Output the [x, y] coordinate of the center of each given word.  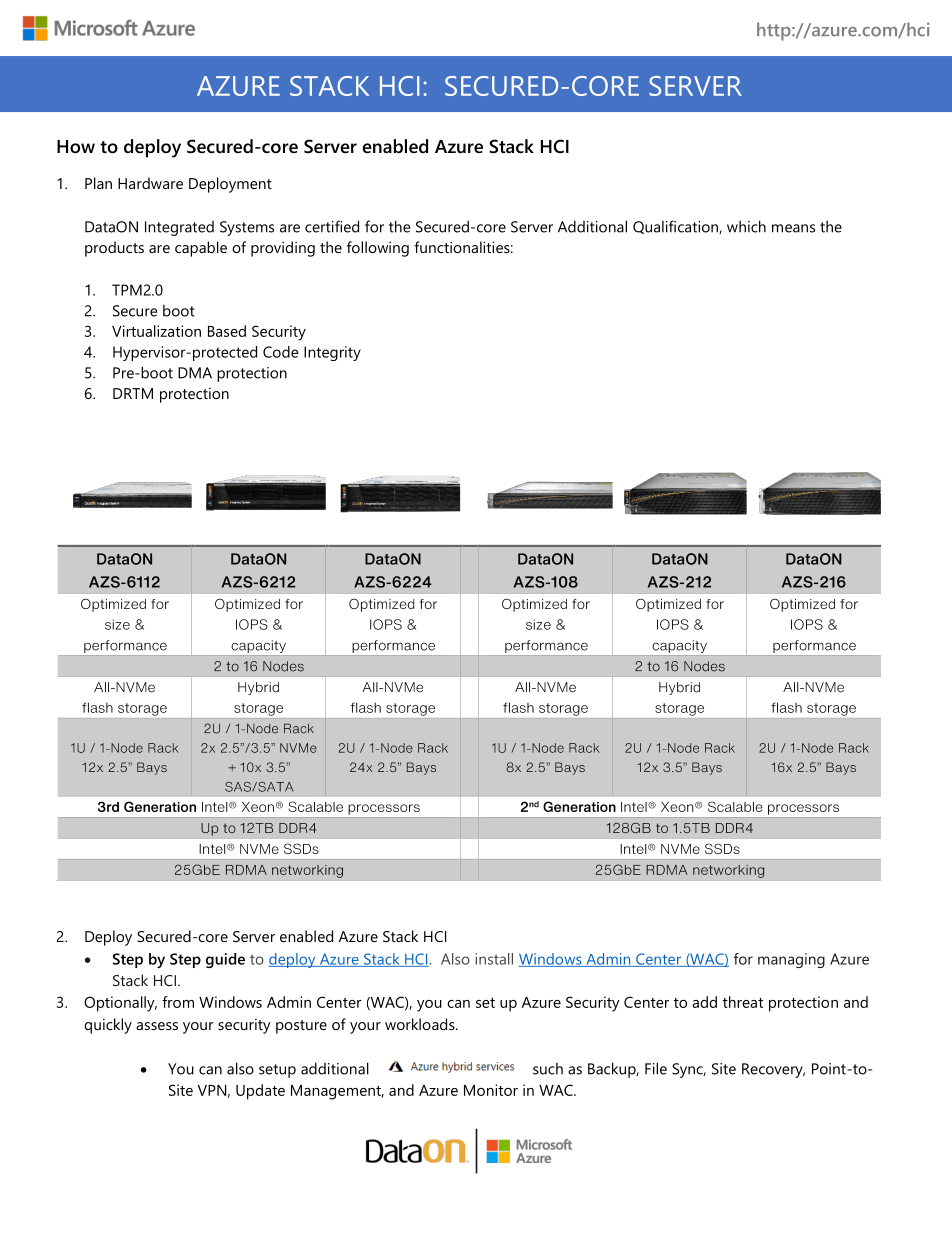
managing [791, 960]
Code [281, 352]
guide [225, 960]
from [178, 1002]
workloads [421, 1024]
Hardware [150, 183]
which [746, 226]
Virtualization [156, 331]
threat [743, 1002]
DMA [195, 373]
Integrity [332, 353]
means [793, 228]
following [378, 249]
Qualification [676, 227]
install [494, 959]
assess [157, 1026]
